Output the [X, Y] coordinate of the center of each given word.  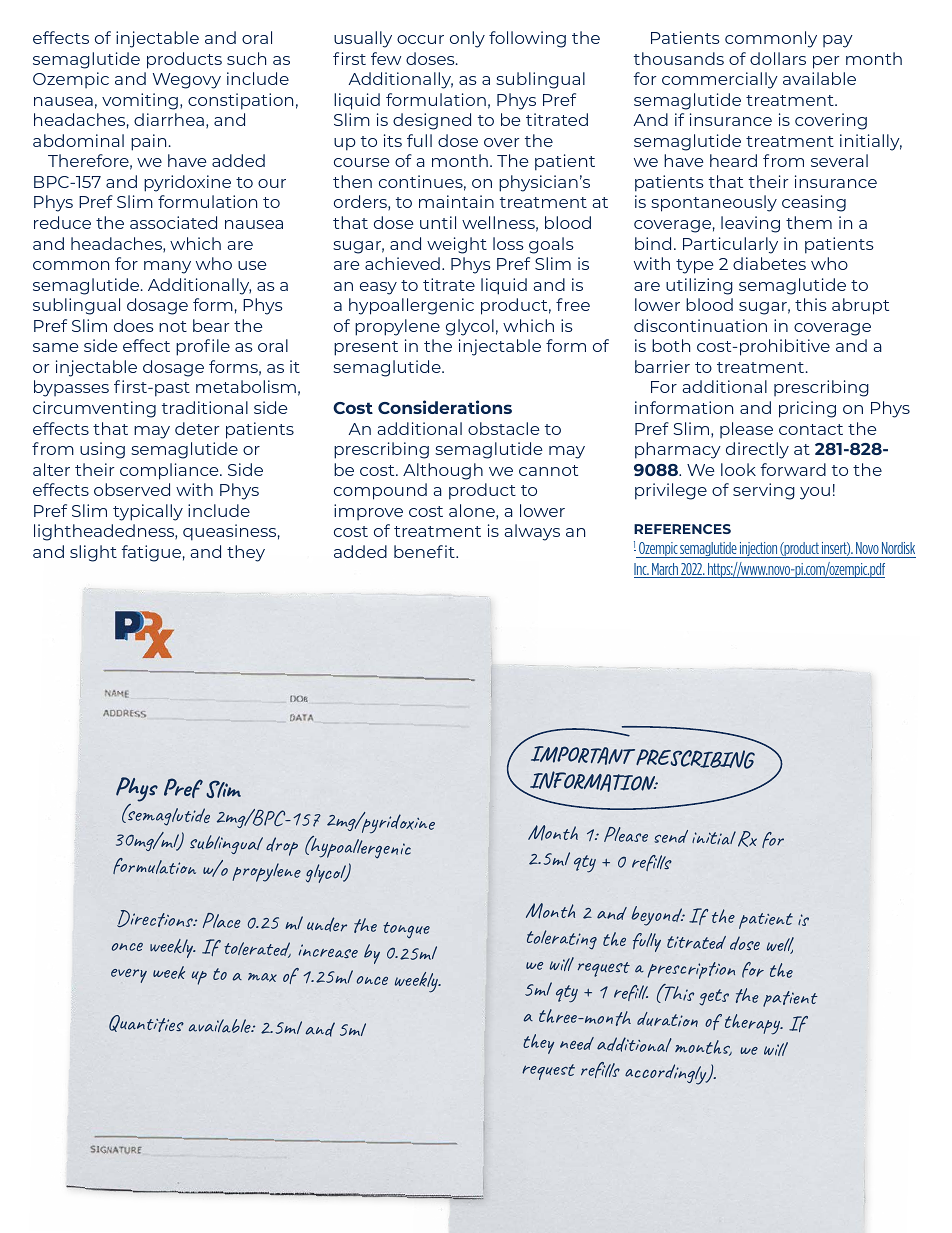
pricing [807, 409]
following [527, 39]
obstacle [504, 428]
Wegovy [187, 81]
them [809, 222]
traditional [205, 407]
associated [173, 222]
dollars [778, 58]
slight [93, 553]
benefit [425, 551]
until [438, 222]
